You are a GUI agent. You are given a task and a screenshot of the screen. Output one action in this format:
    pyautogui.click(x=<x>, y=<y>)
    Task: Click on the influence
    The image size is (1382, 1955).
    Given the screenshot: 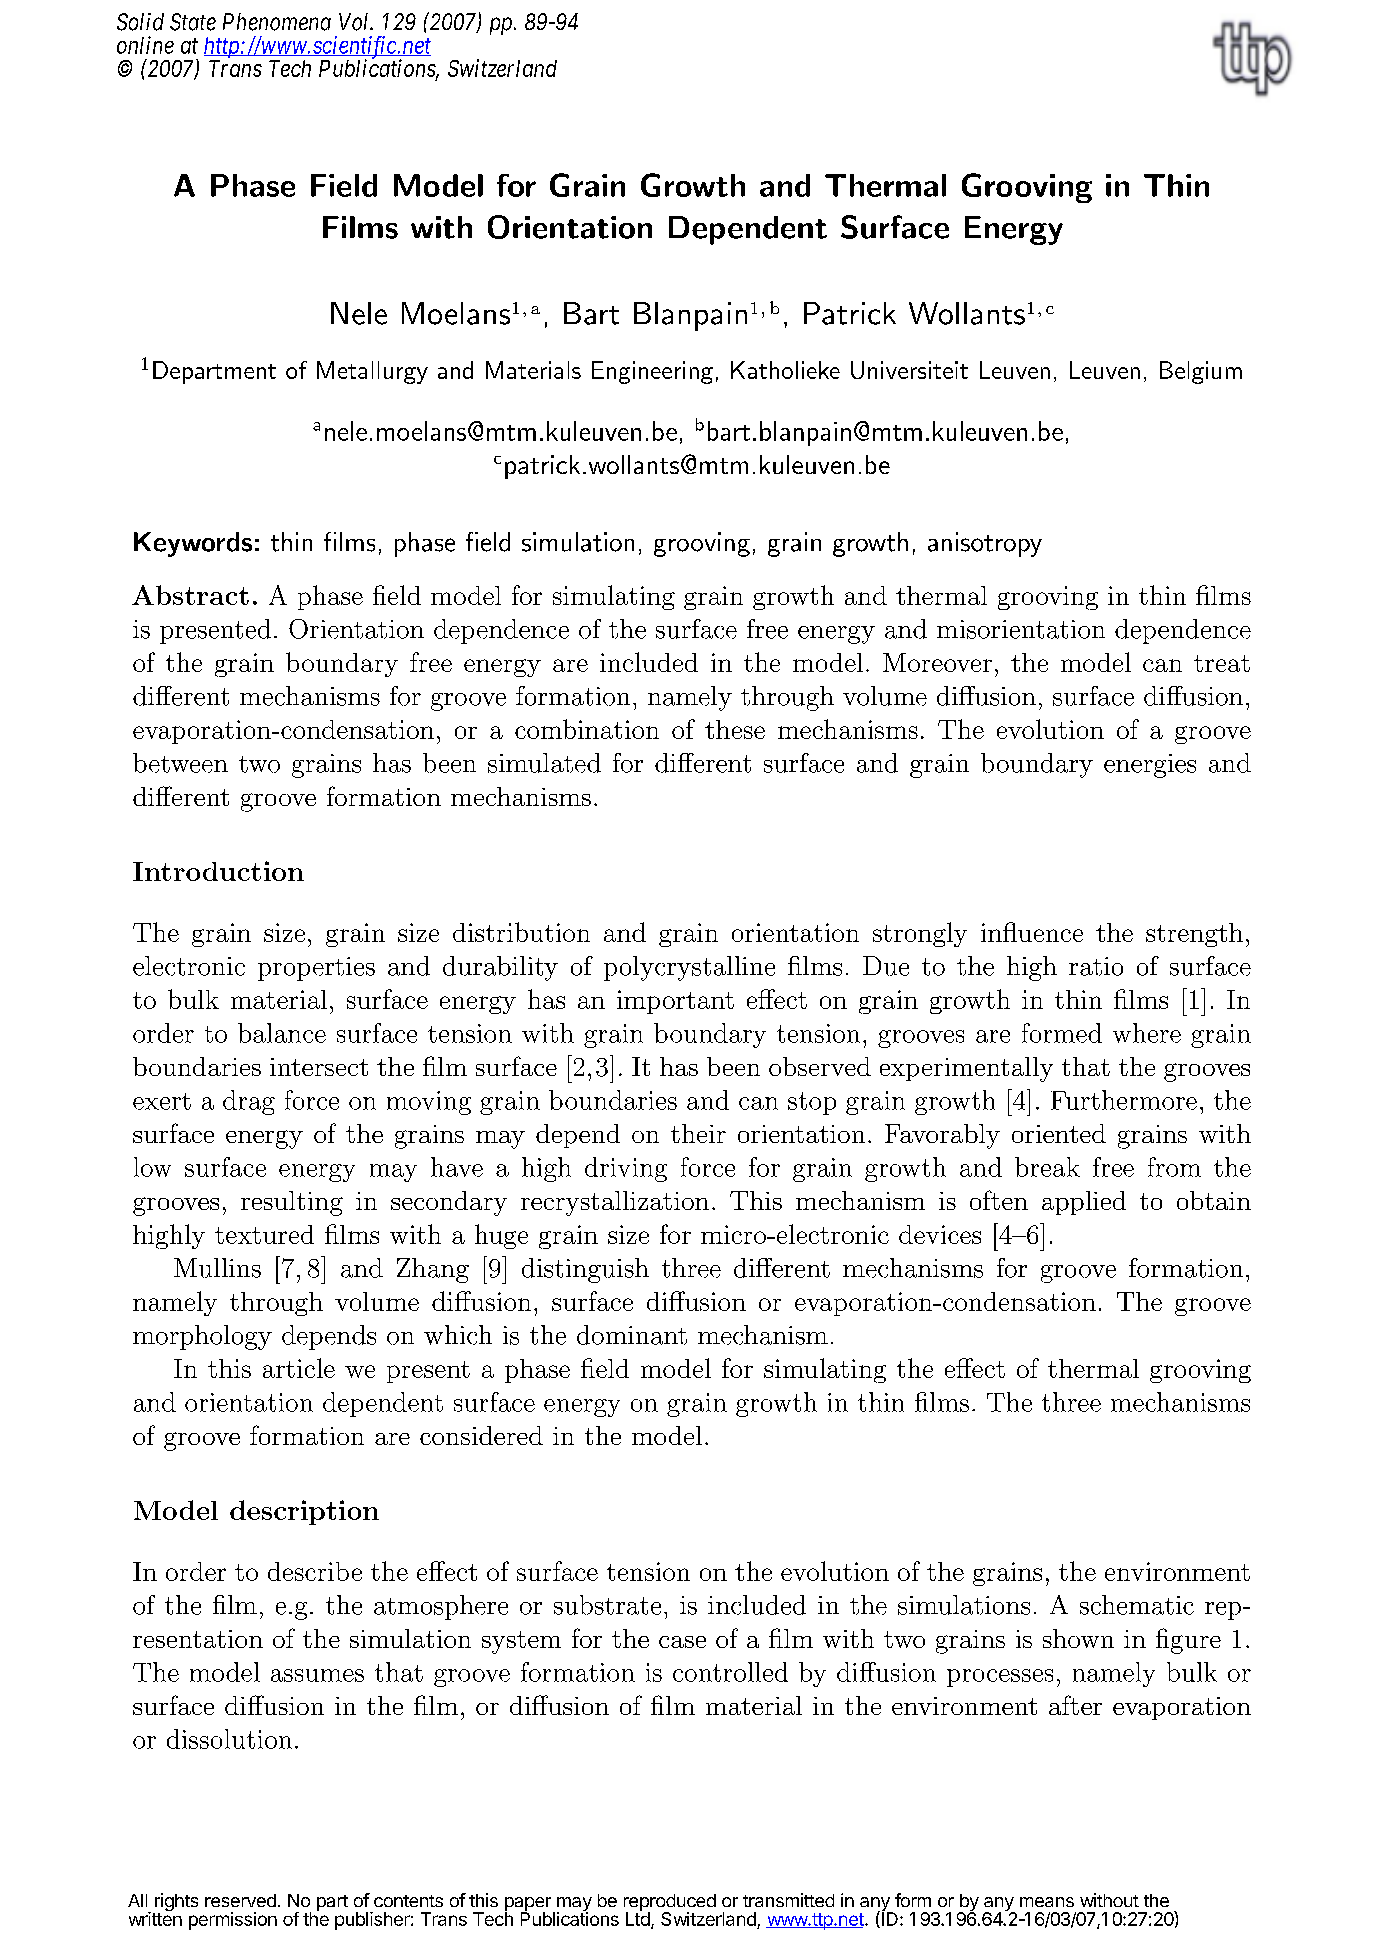 What is the action you would take?
    pyautogui.click(x=1032, y=932)
